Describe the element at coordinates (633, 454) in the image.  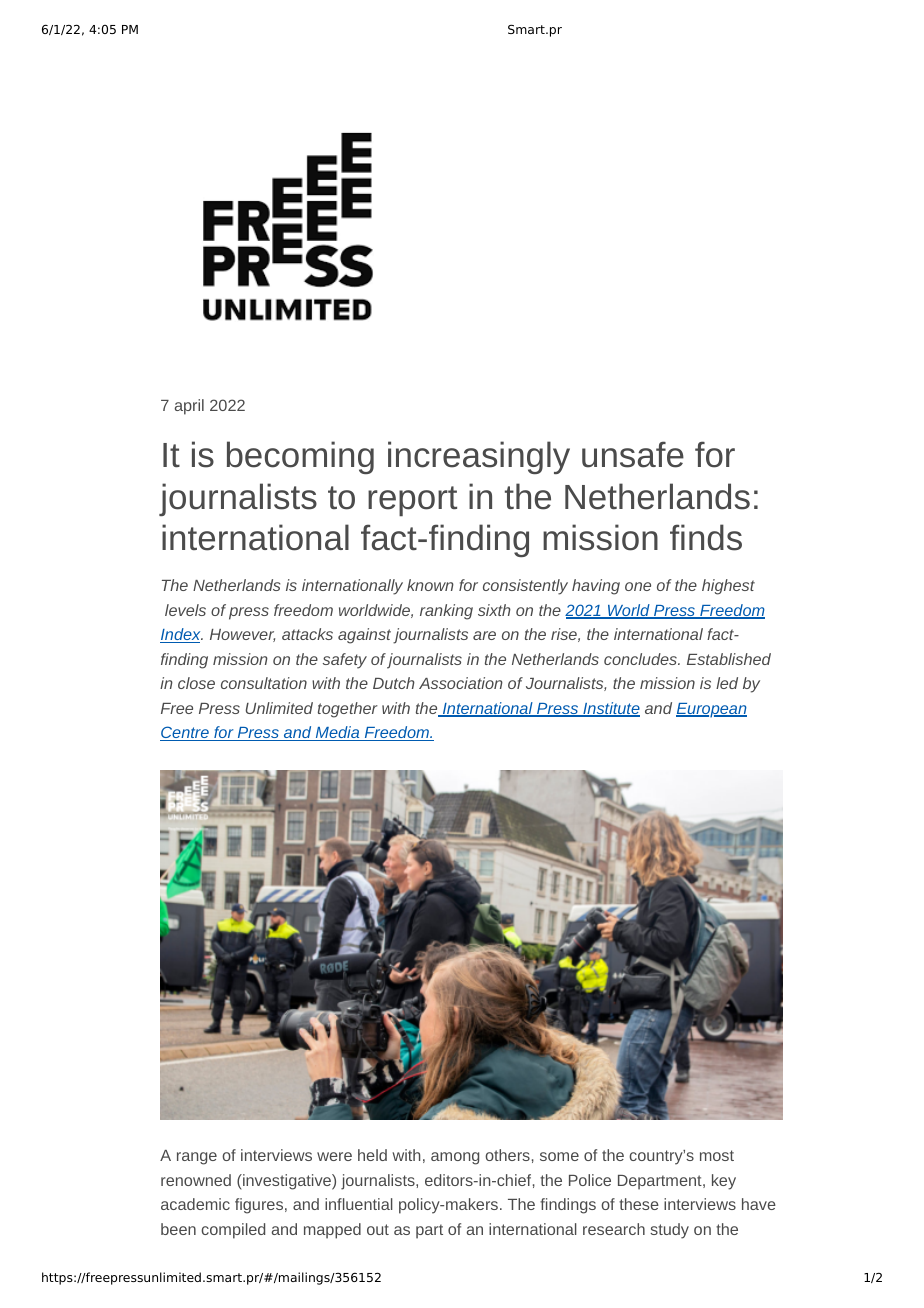
I see `unsafe` at that location.
